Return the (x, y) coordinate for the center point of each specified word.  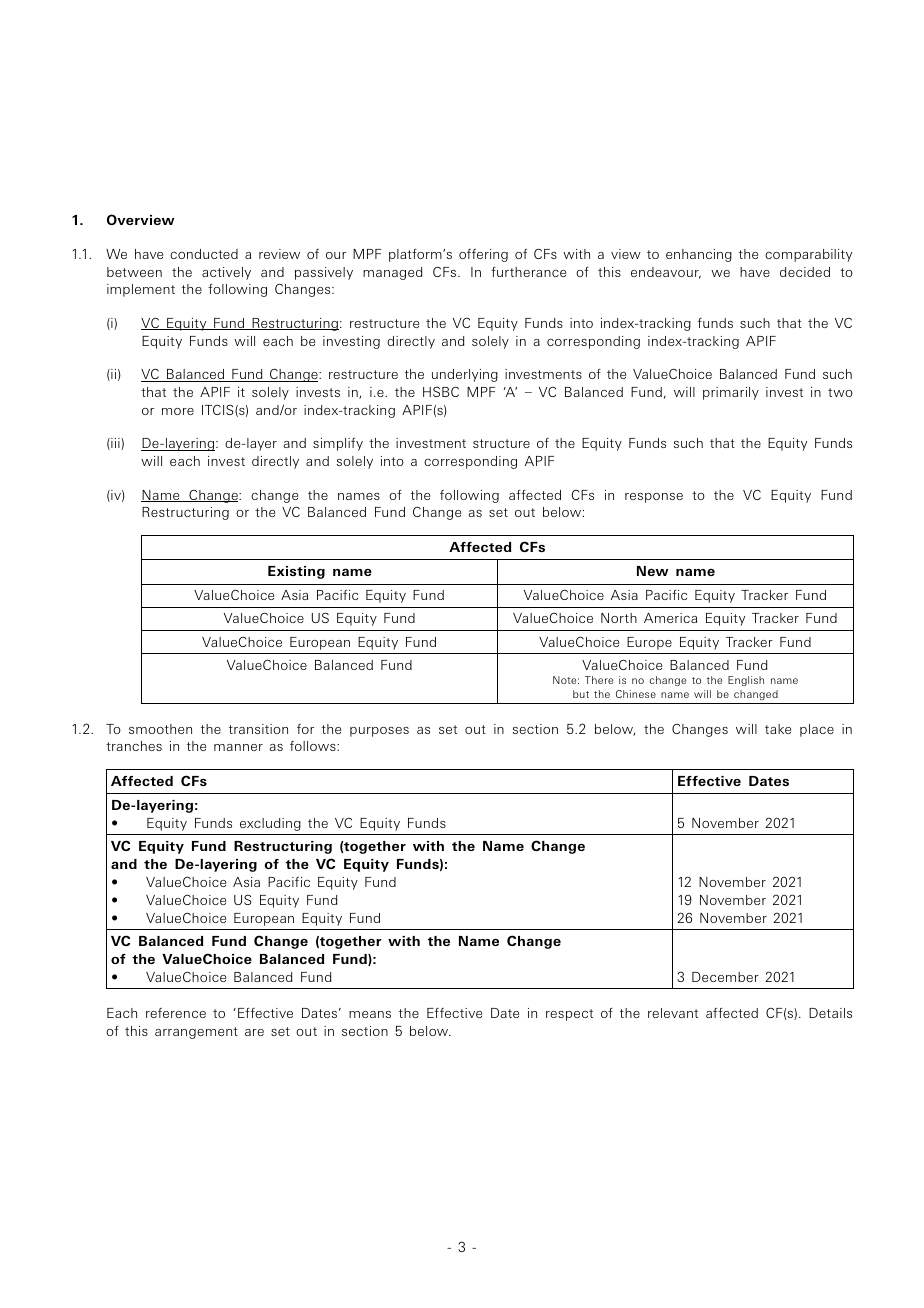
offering (483, 255)
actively (226, 273)
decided (805, 272)
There (599, 680)
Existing (296, 572)
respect (569, 1015)
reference (176, 1013)
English (746, 681)
